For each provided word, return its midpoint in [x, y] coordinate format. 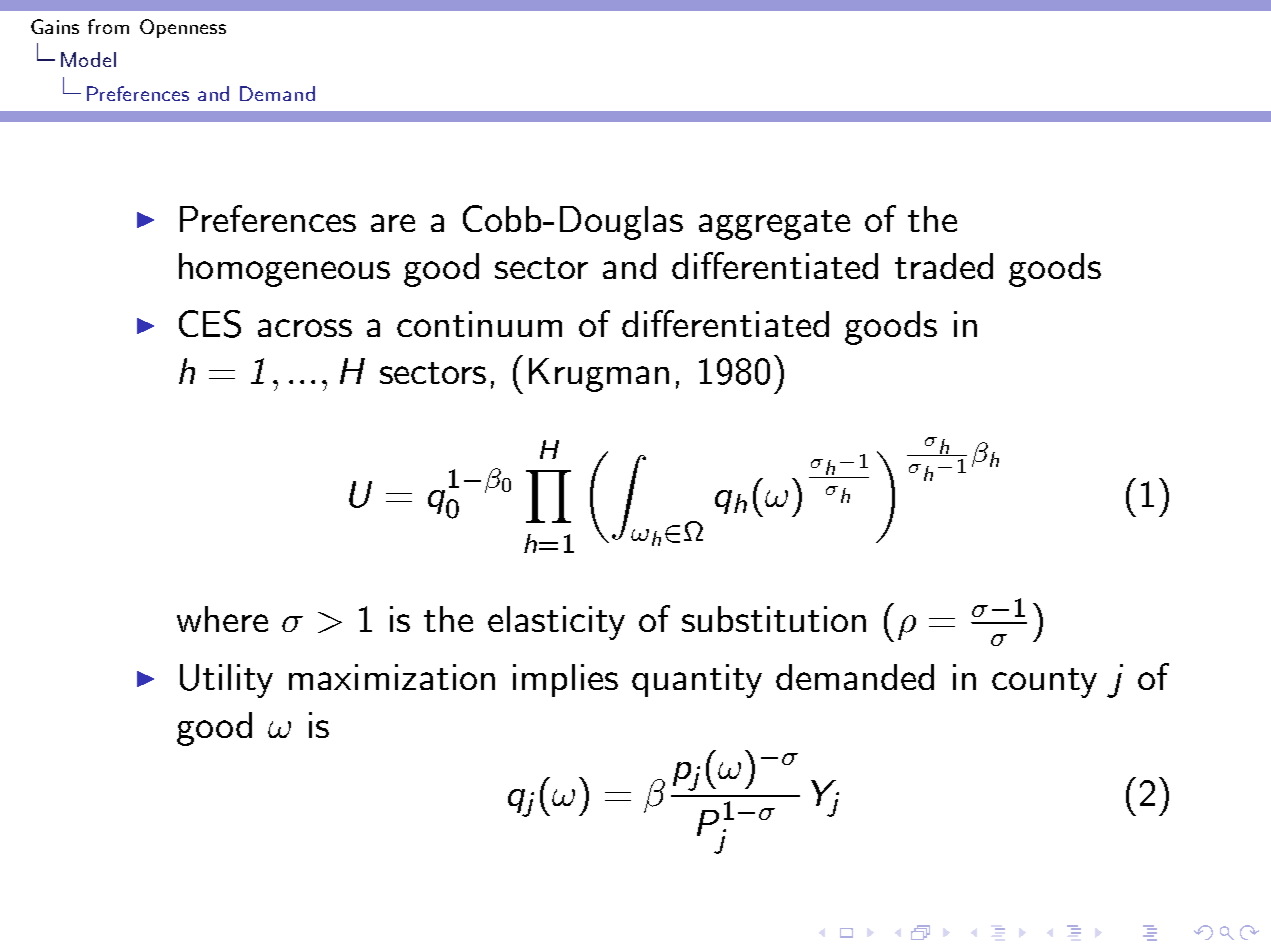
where [222, 619]
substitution [774, 619]
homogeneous [284, 270]
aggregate [774, 225]
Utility [226, 681]
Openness [183, 28]
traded [944, 266]
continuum [479, 324]
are [393, 223]
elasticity [556, 623]
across [305, 328]
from [108, 26]
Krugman [599, 375]
